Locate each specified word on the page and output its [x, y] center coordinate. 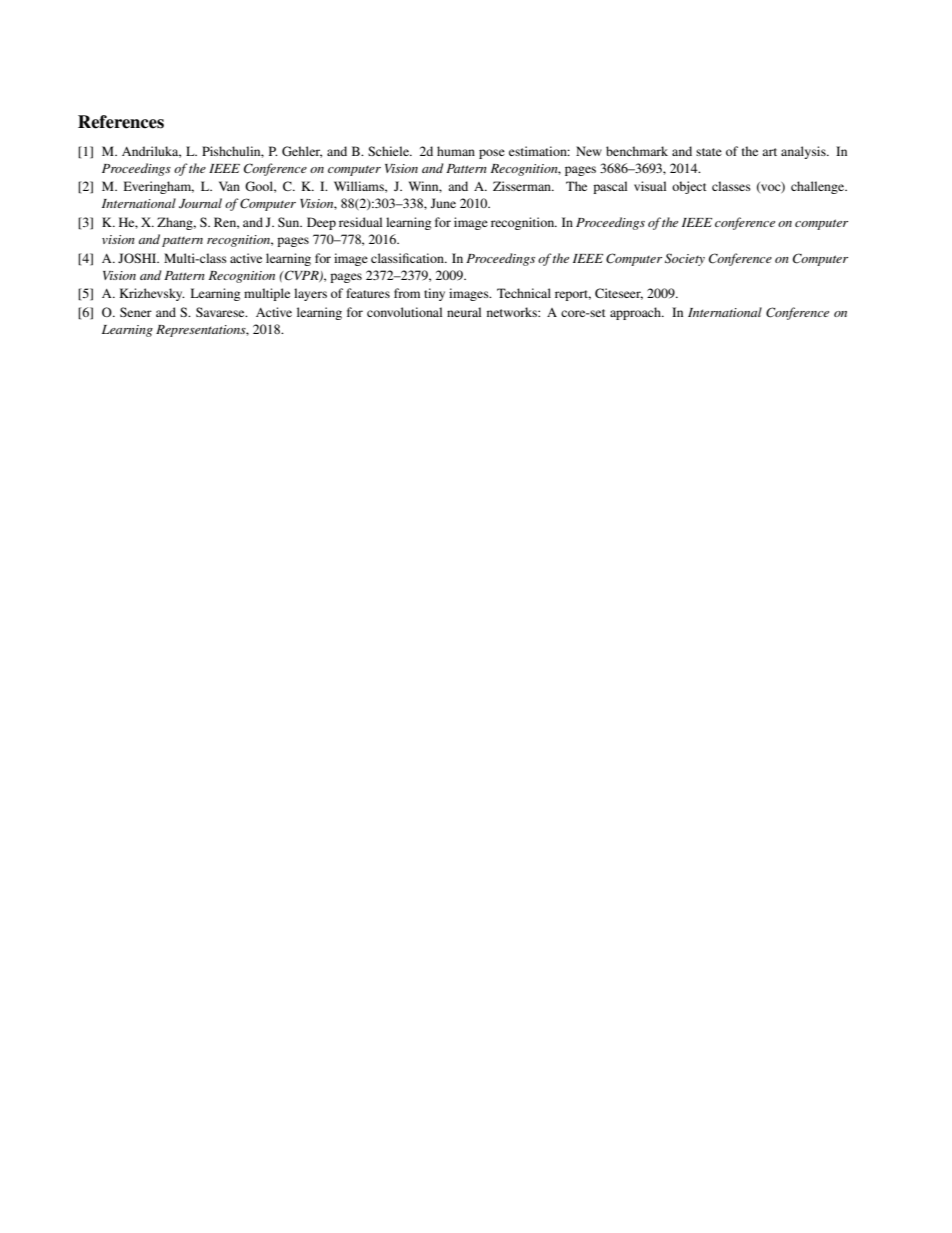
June [443, 203]
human [456, 151]
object [689, 187]
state [709, 152]
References [121, 122]
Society [685, 259]
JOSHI [138, 258]
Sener [136, 312]
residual [360, 222]
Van [229, 186]
